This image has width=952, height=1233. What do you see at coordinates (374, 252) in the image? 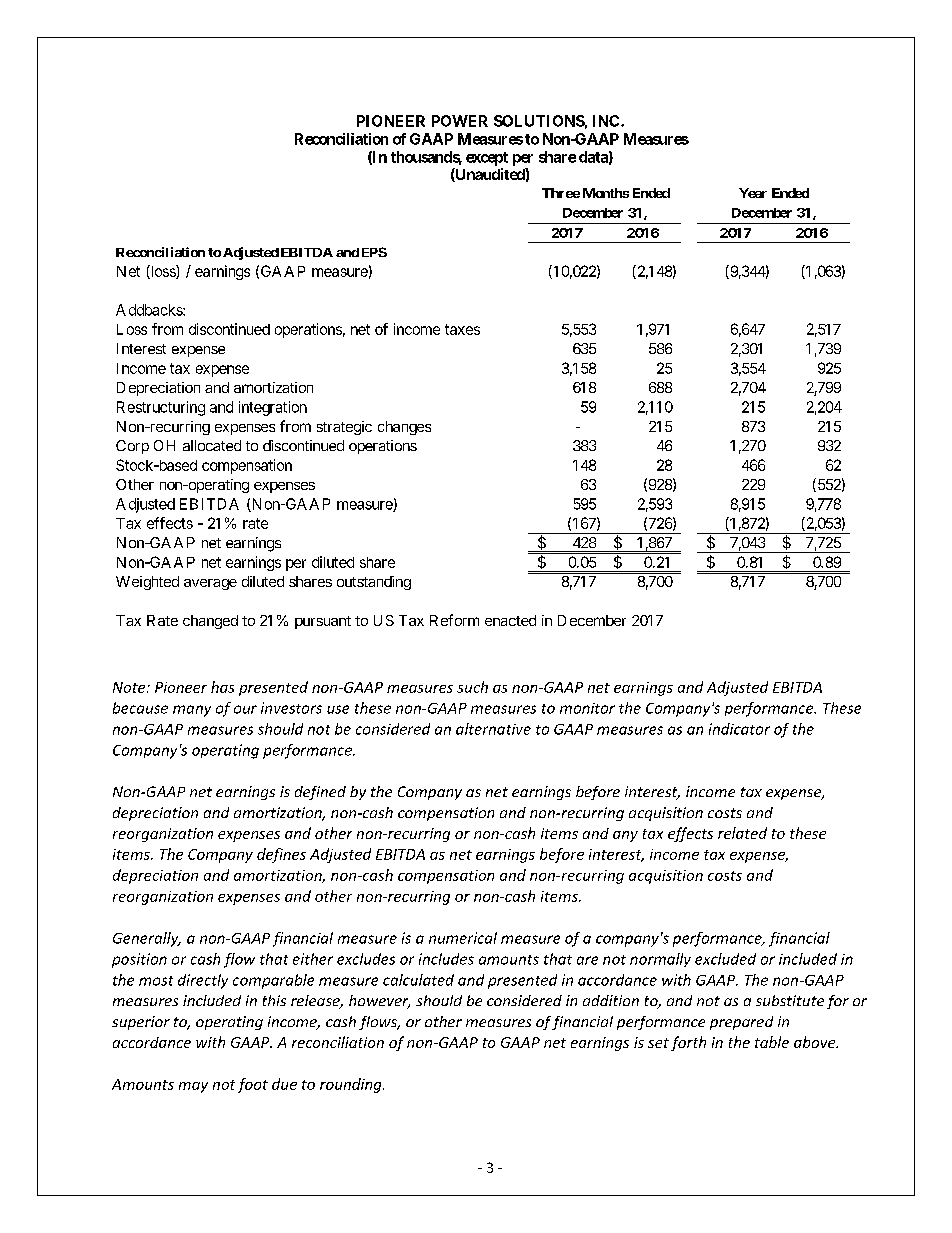
I see `EPS` at bounding box center [374, 252].
